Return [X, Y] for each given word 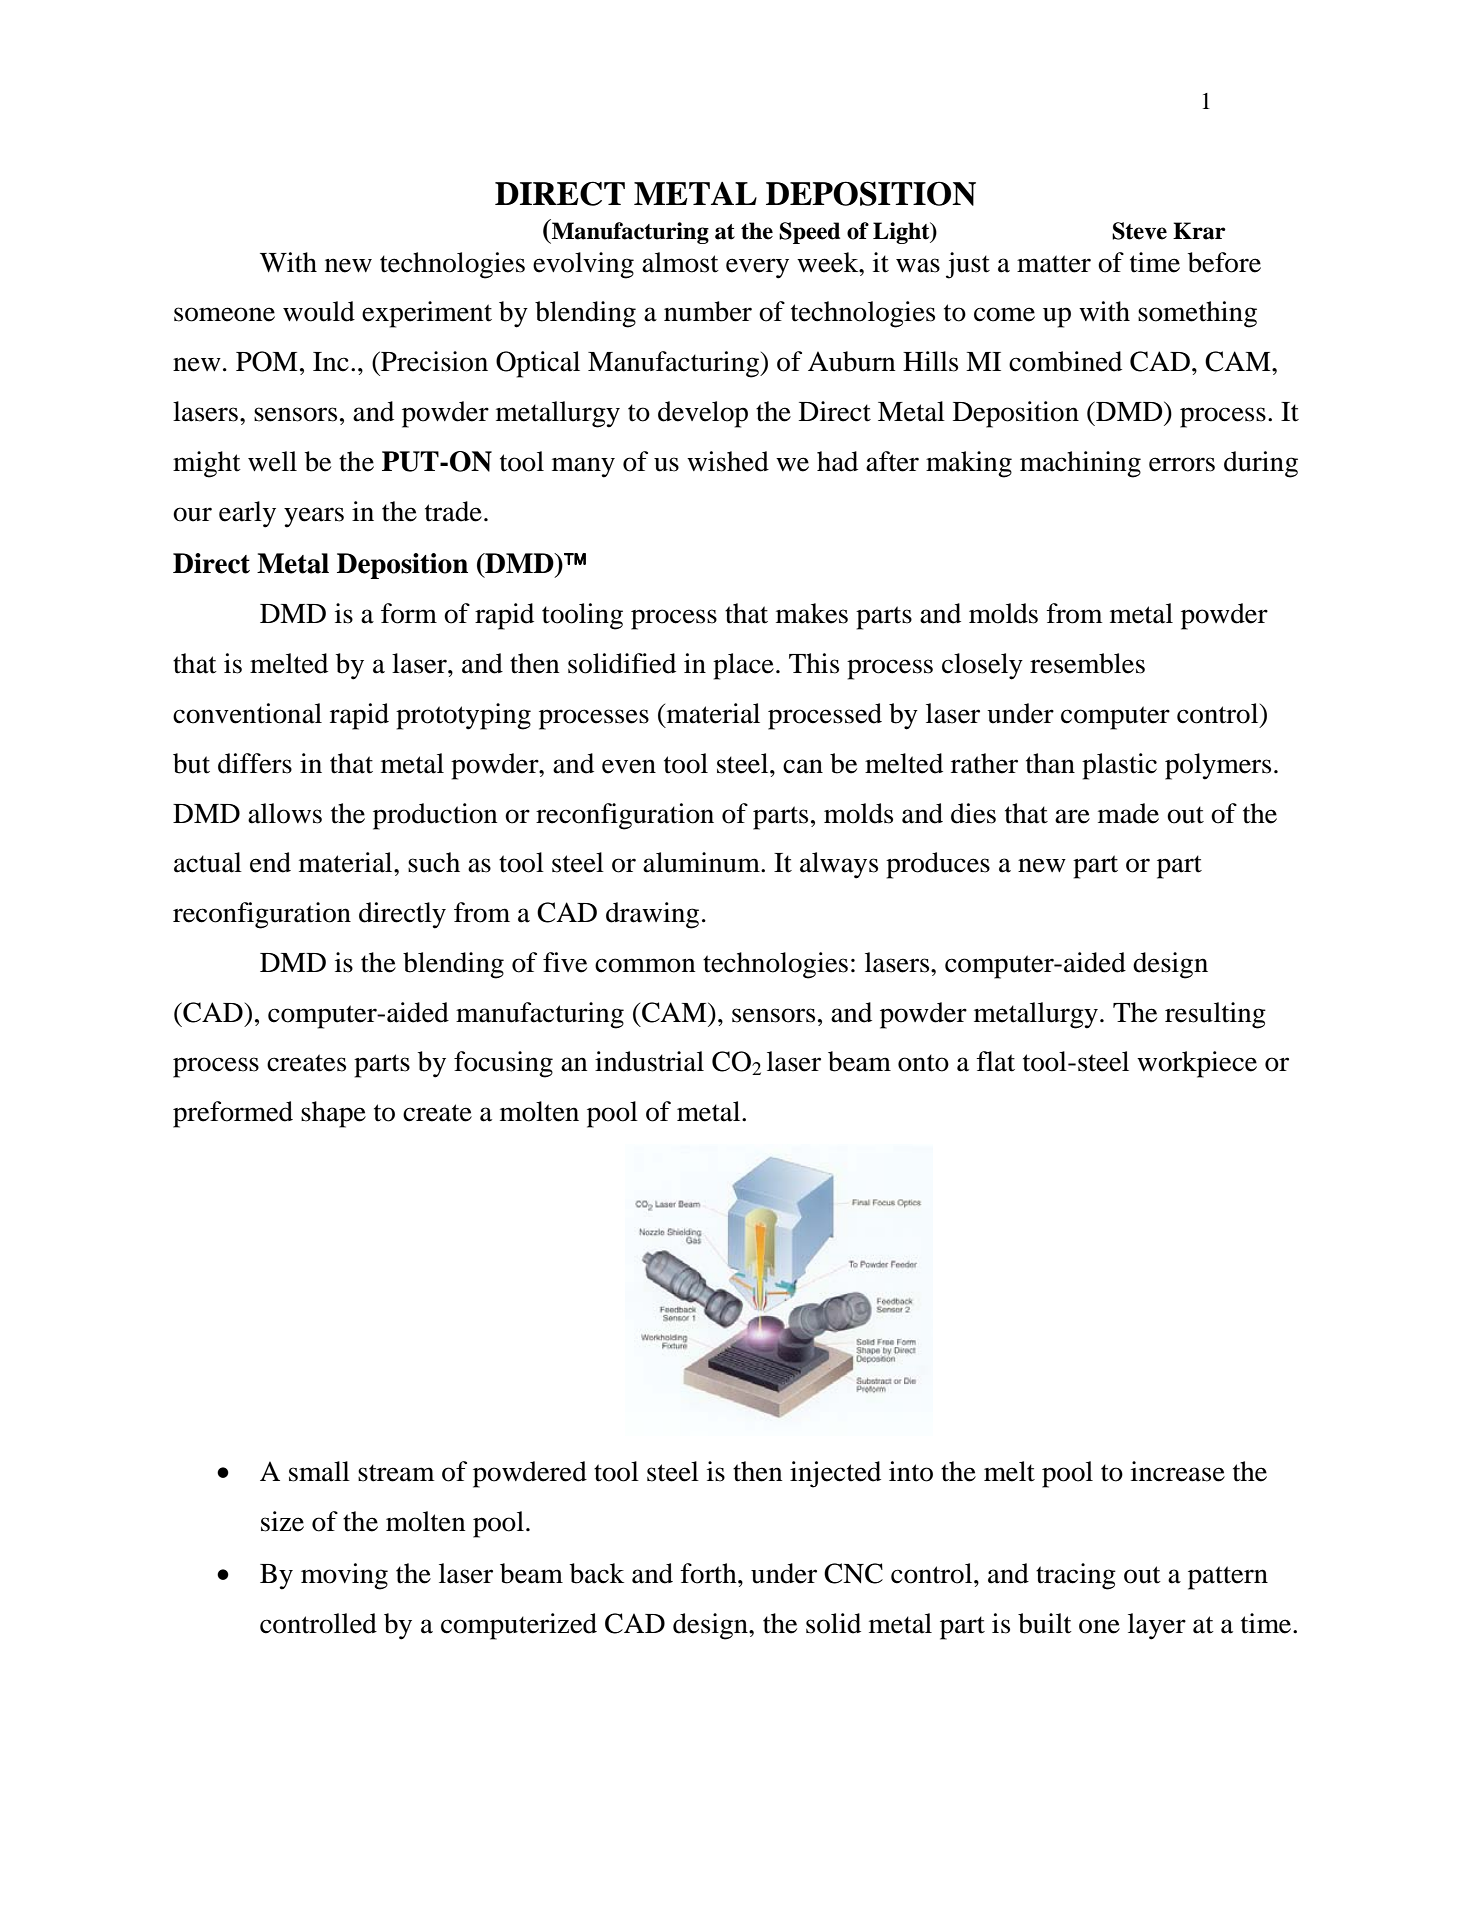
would [319, 311]
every [757, 268]
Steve [1139, 231]
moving [344, 1576]
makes [812, 613]
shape [333, 1114]
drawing [652, 915]
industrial [649, 1061]
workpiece [1197, 1064]
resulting [1215, 1015]
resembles [1087, 663]
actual [208, 862]
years [314, 517]
